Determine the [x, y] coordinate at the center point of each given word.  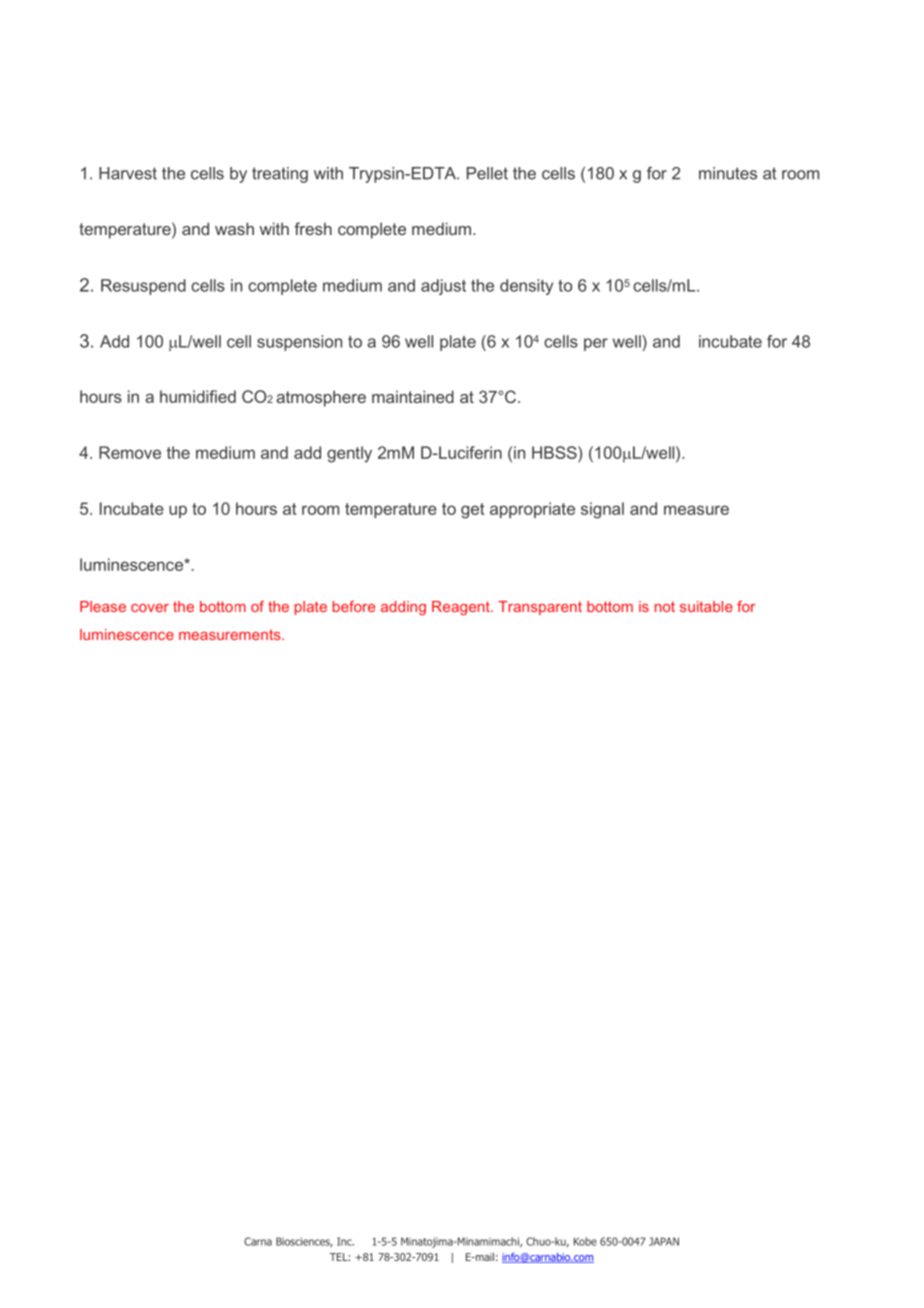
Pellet [487, 173]
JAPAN [664, 1241]
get [472, 511]
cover [150, 608]
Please [103, 606]
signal [602, 510]
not [665, 606]
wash [234, 228]
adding [403, 608]
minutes [728, 173]
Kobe [585, 1241]
